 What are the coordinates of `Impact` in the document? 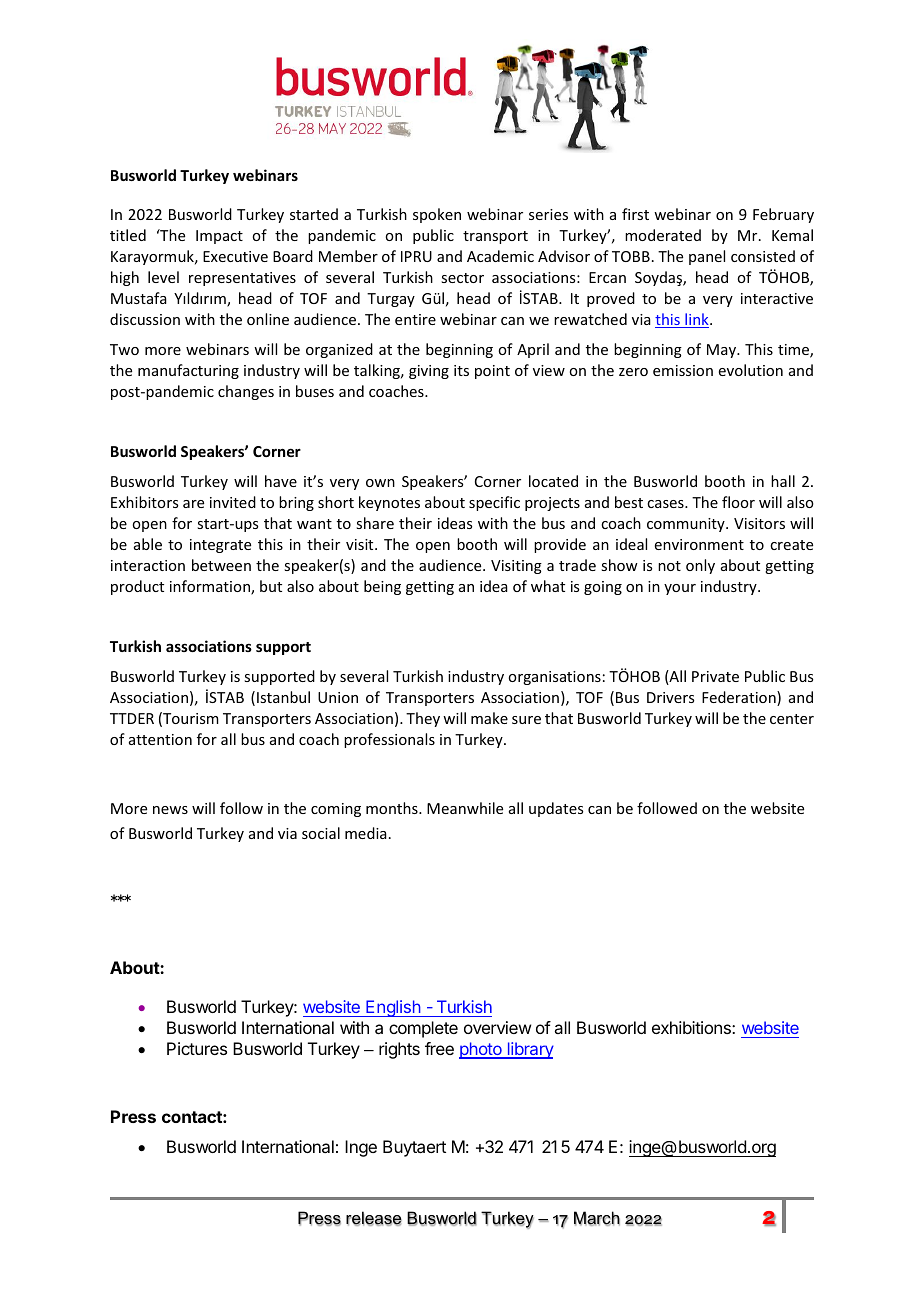 It's located at (219, 237).
